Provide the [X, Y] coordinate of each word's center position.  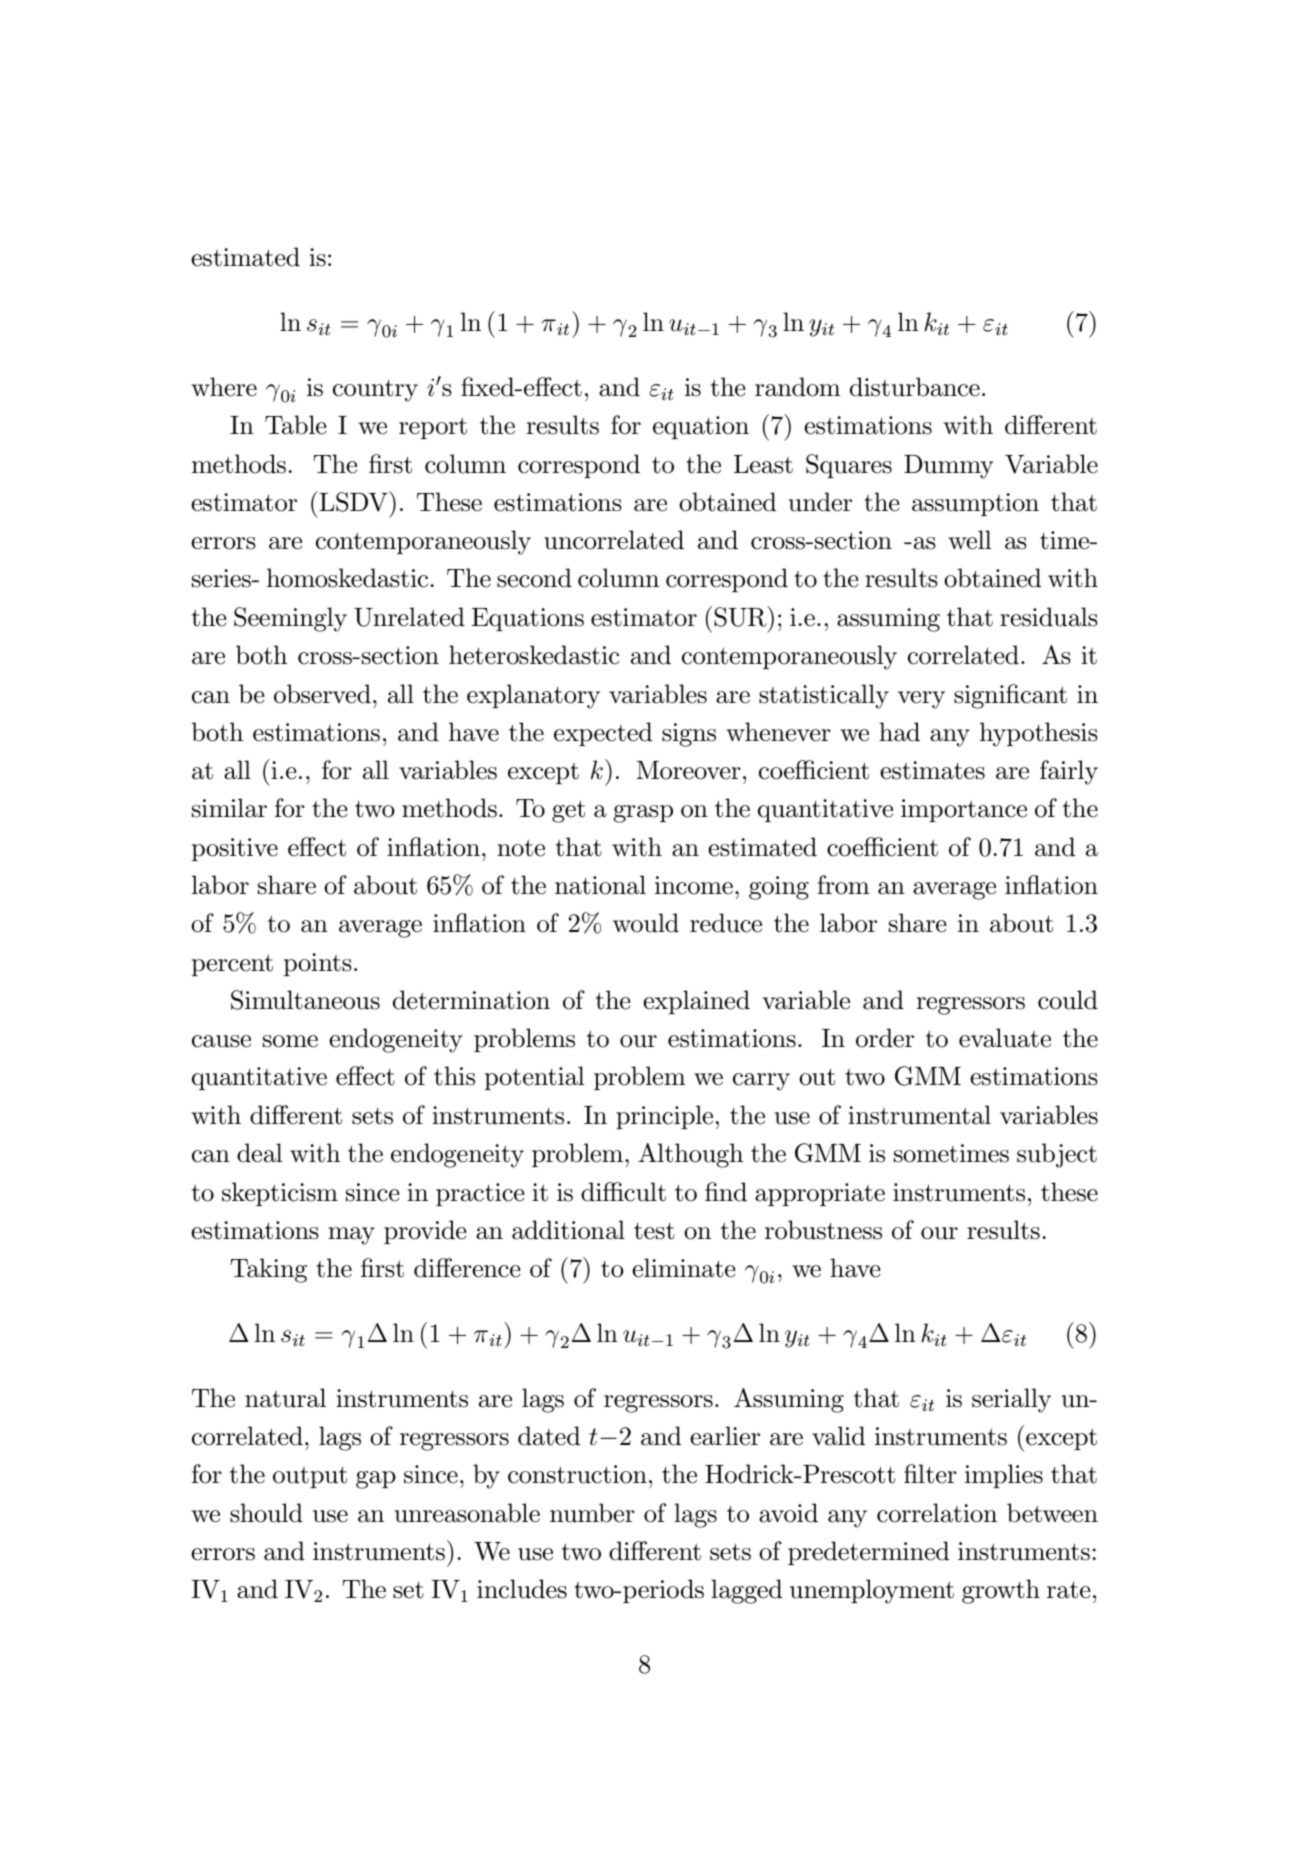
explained [696, 1002]
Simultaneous [305, 1000]
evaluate [1005, 1038]
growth [1001, 1591]
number [592, 1513]
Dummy [948, 467]
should [266, 1513]
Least [763, 464]
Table [295, 425]
